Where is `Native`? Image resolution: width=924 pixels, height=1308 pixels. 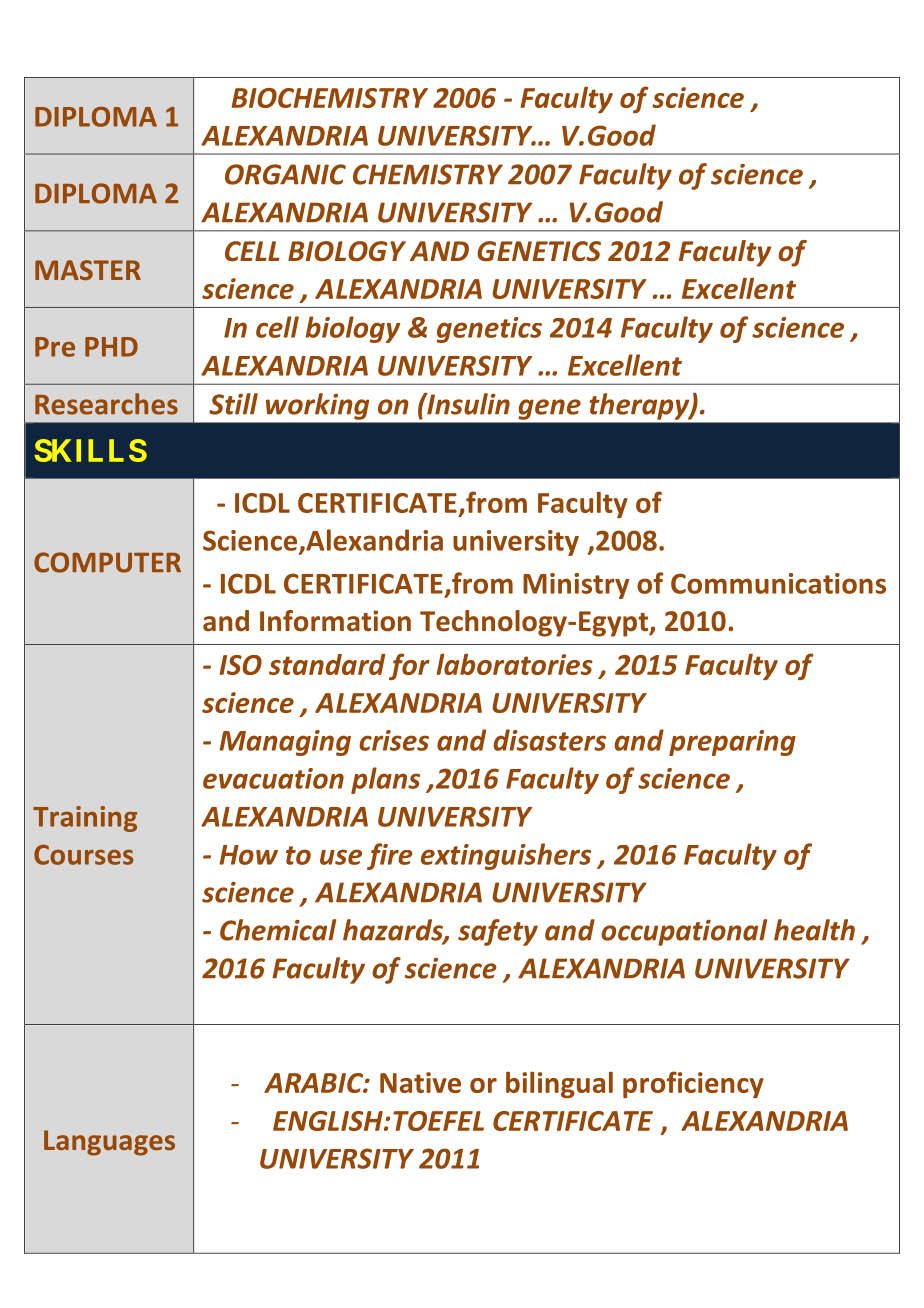
Native is located at coordinates (420, 1082).
